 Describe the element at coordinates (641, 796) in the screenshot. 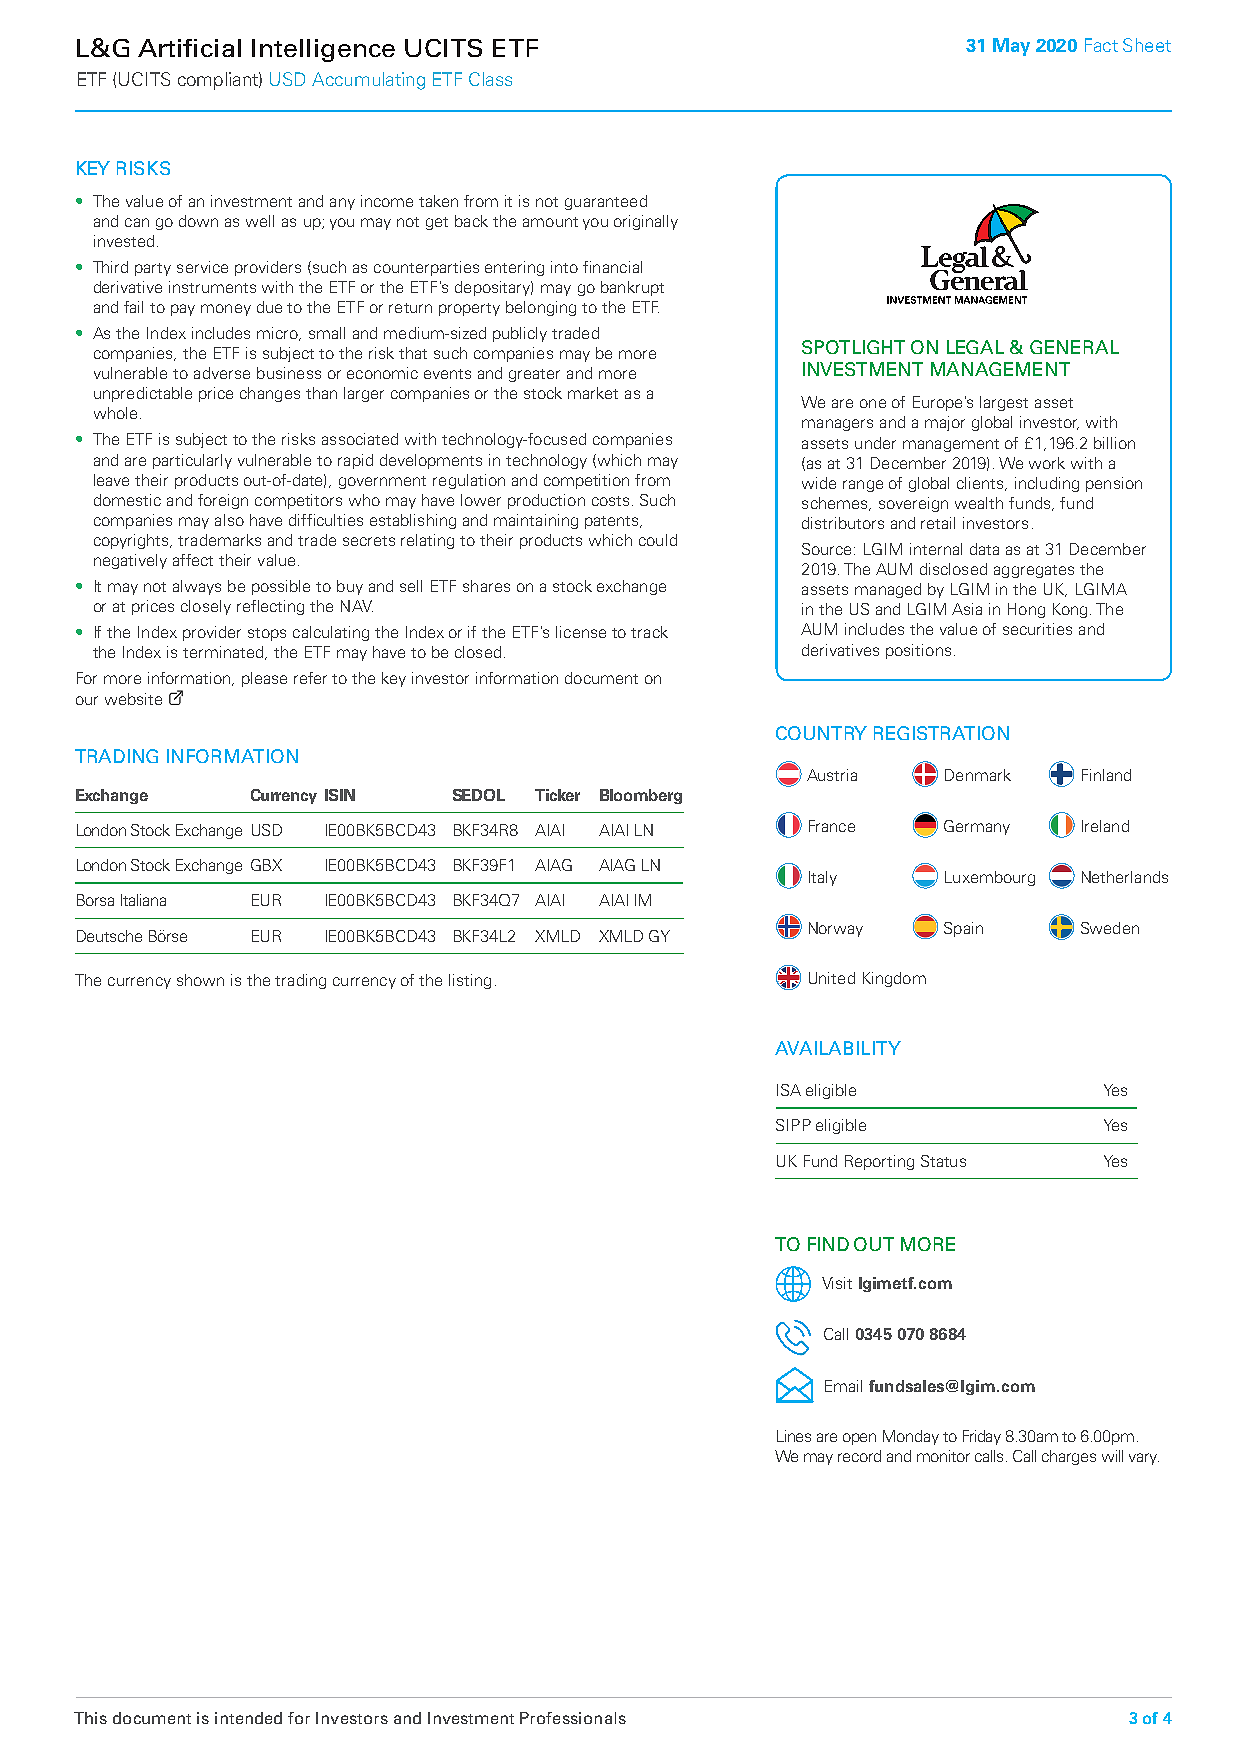

I see `Bloomberg` at that location.
